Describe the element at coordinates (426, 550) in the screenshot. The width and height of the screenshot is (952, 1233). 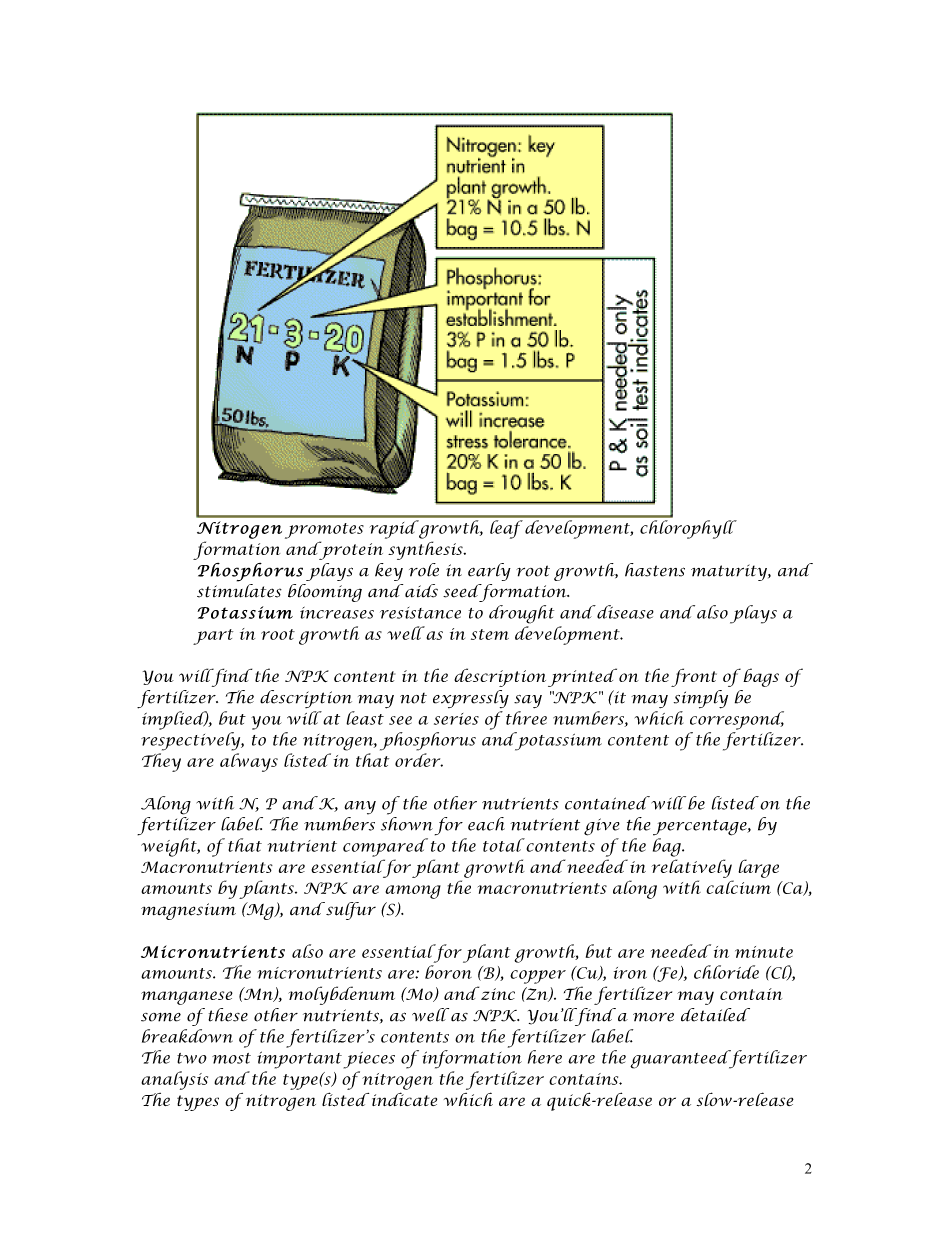
I see `synthesis` at that location.
